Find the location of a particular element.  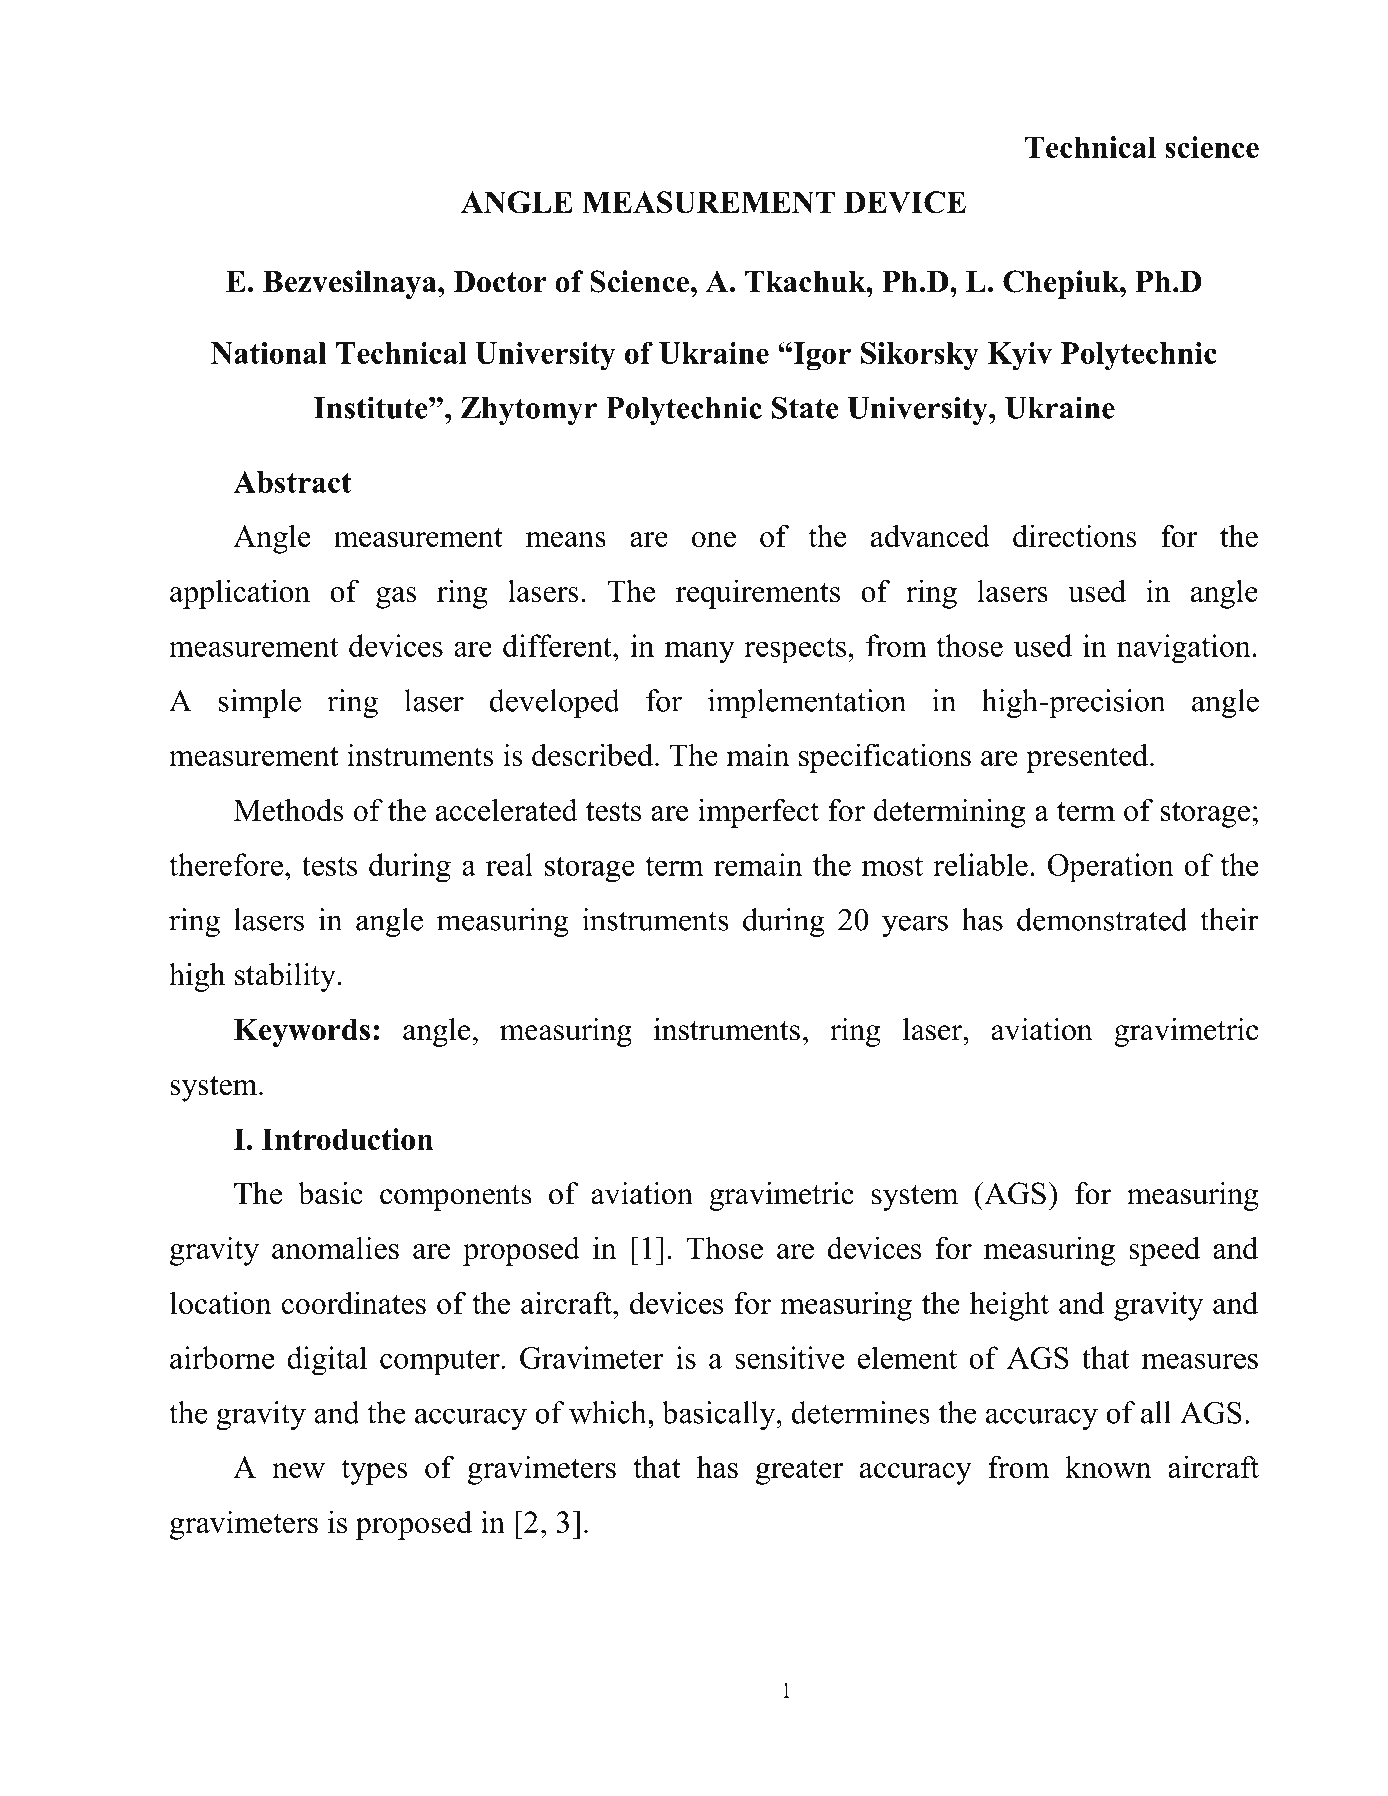

speed is located at coordinates (1164, 1251).
